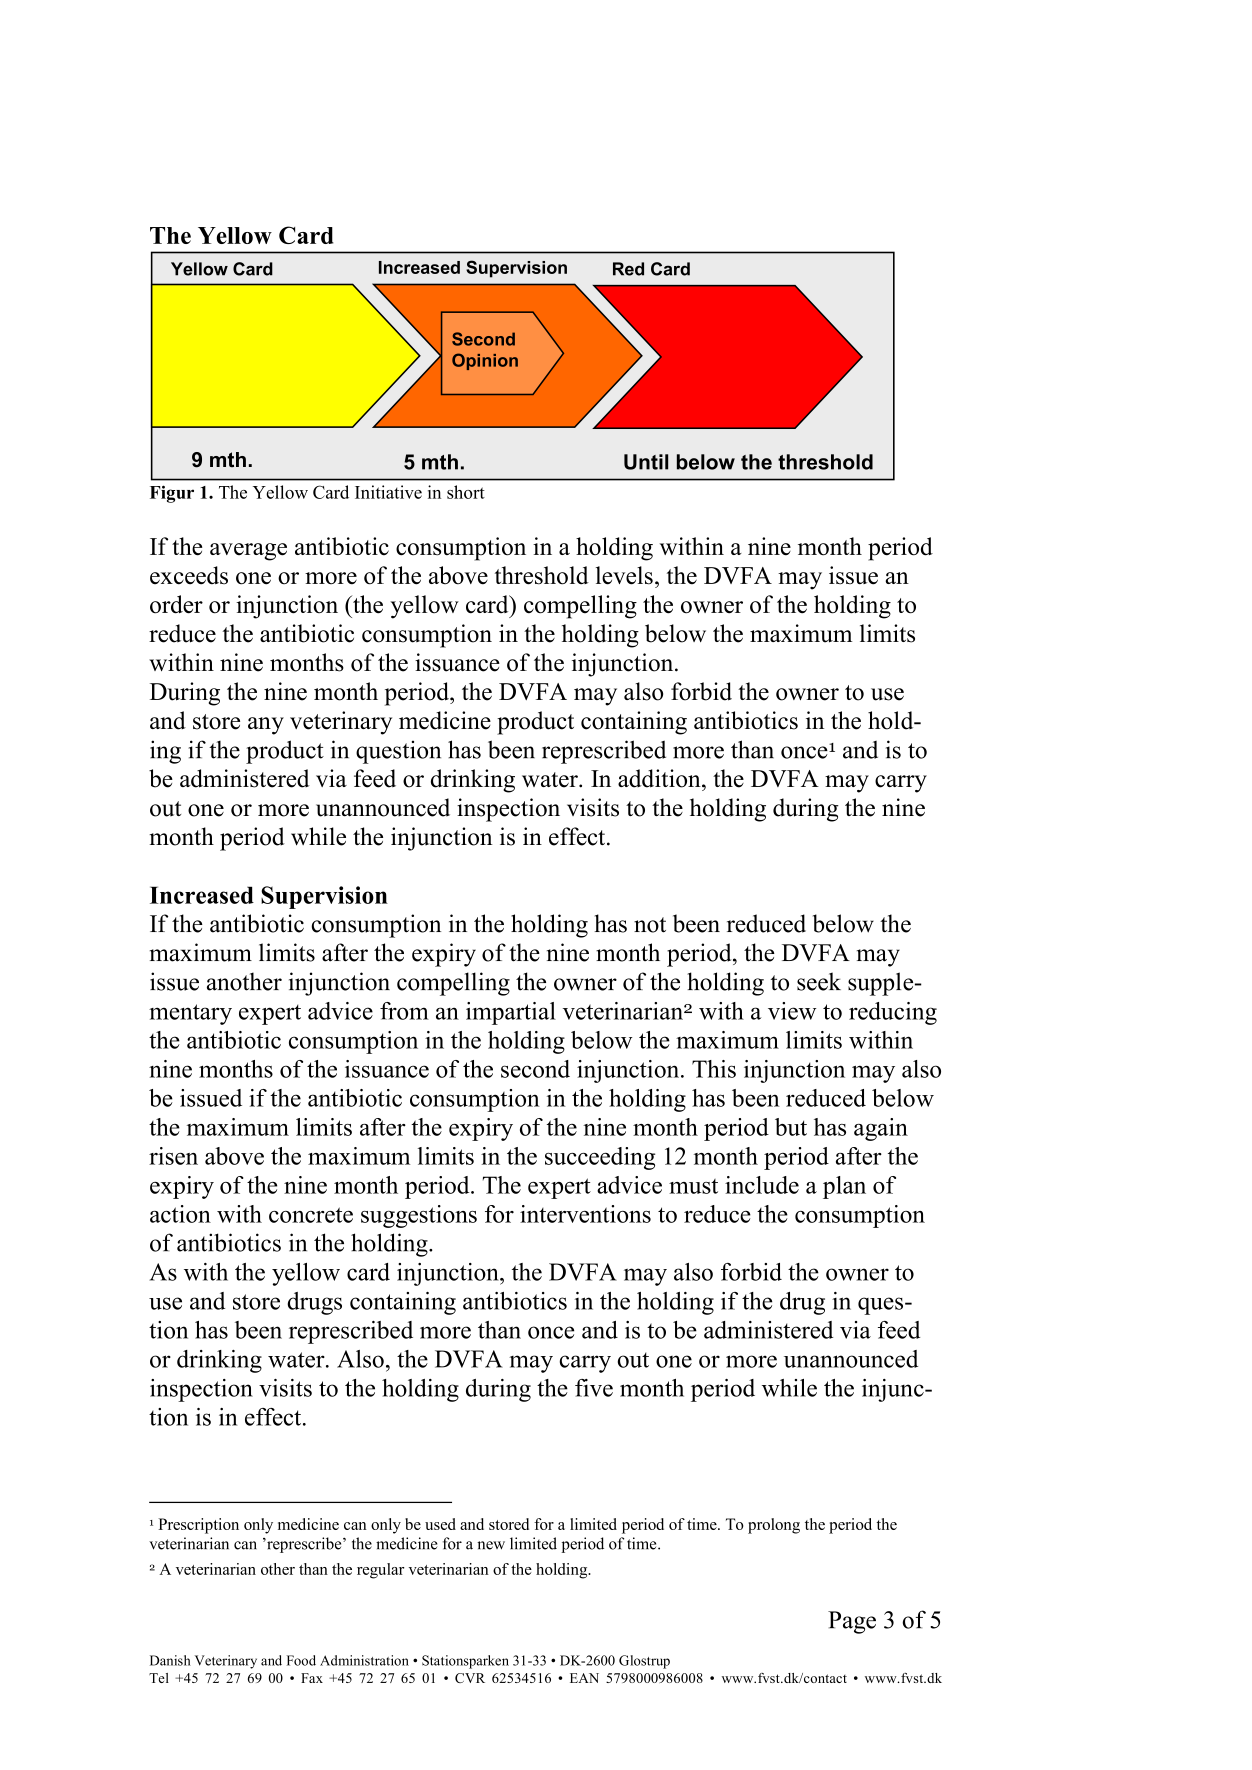 This image has width=1252, height=1770. Describe the element at coordinates (792, 1011) in the image. I see `view` at that location.
